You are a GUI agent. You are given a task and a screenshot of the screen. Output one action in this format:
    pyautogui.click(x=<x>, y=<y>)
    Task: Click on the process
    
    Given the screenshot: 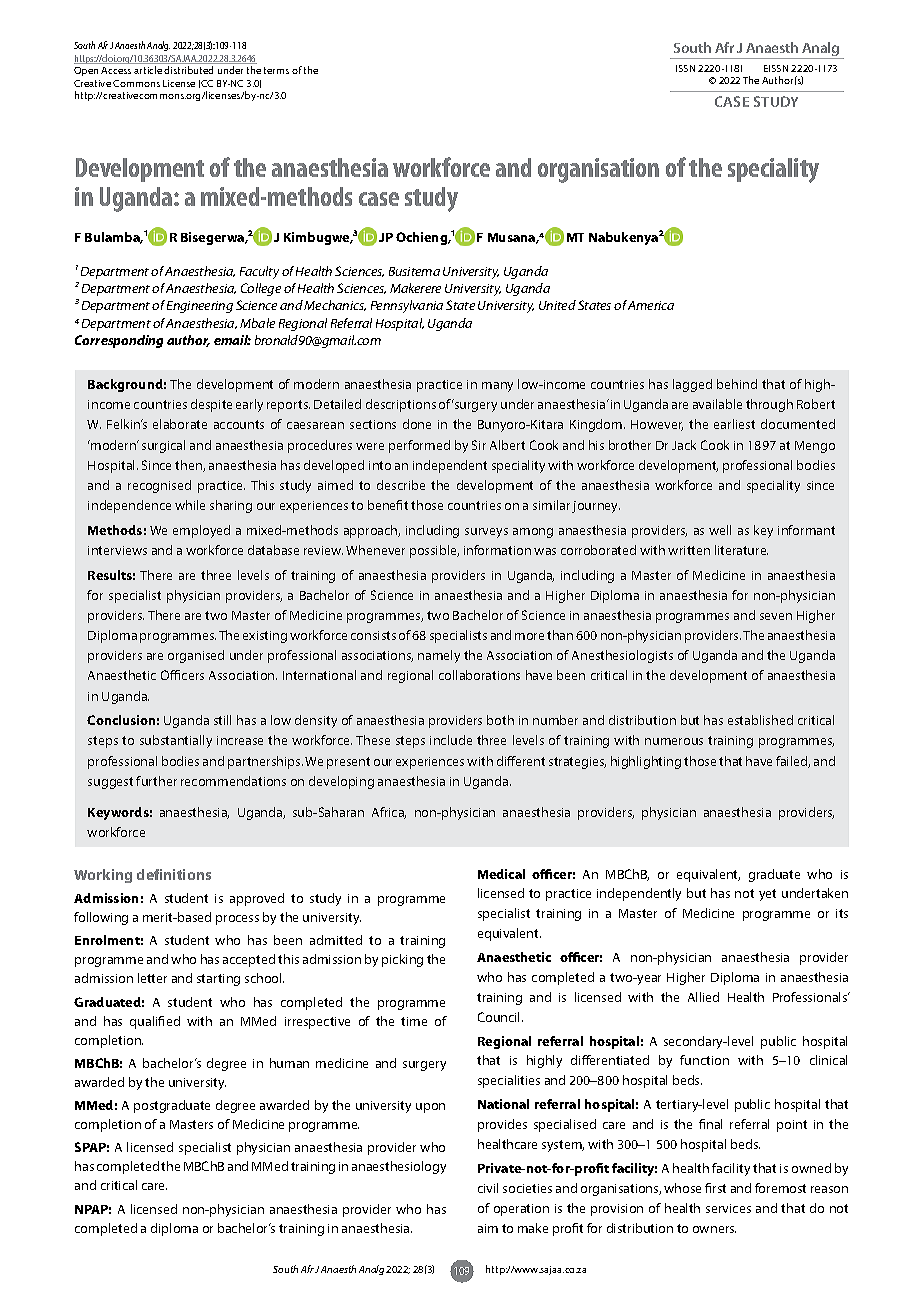 What is the action you would take?
    pyautogui.click(x=237, y=920)
